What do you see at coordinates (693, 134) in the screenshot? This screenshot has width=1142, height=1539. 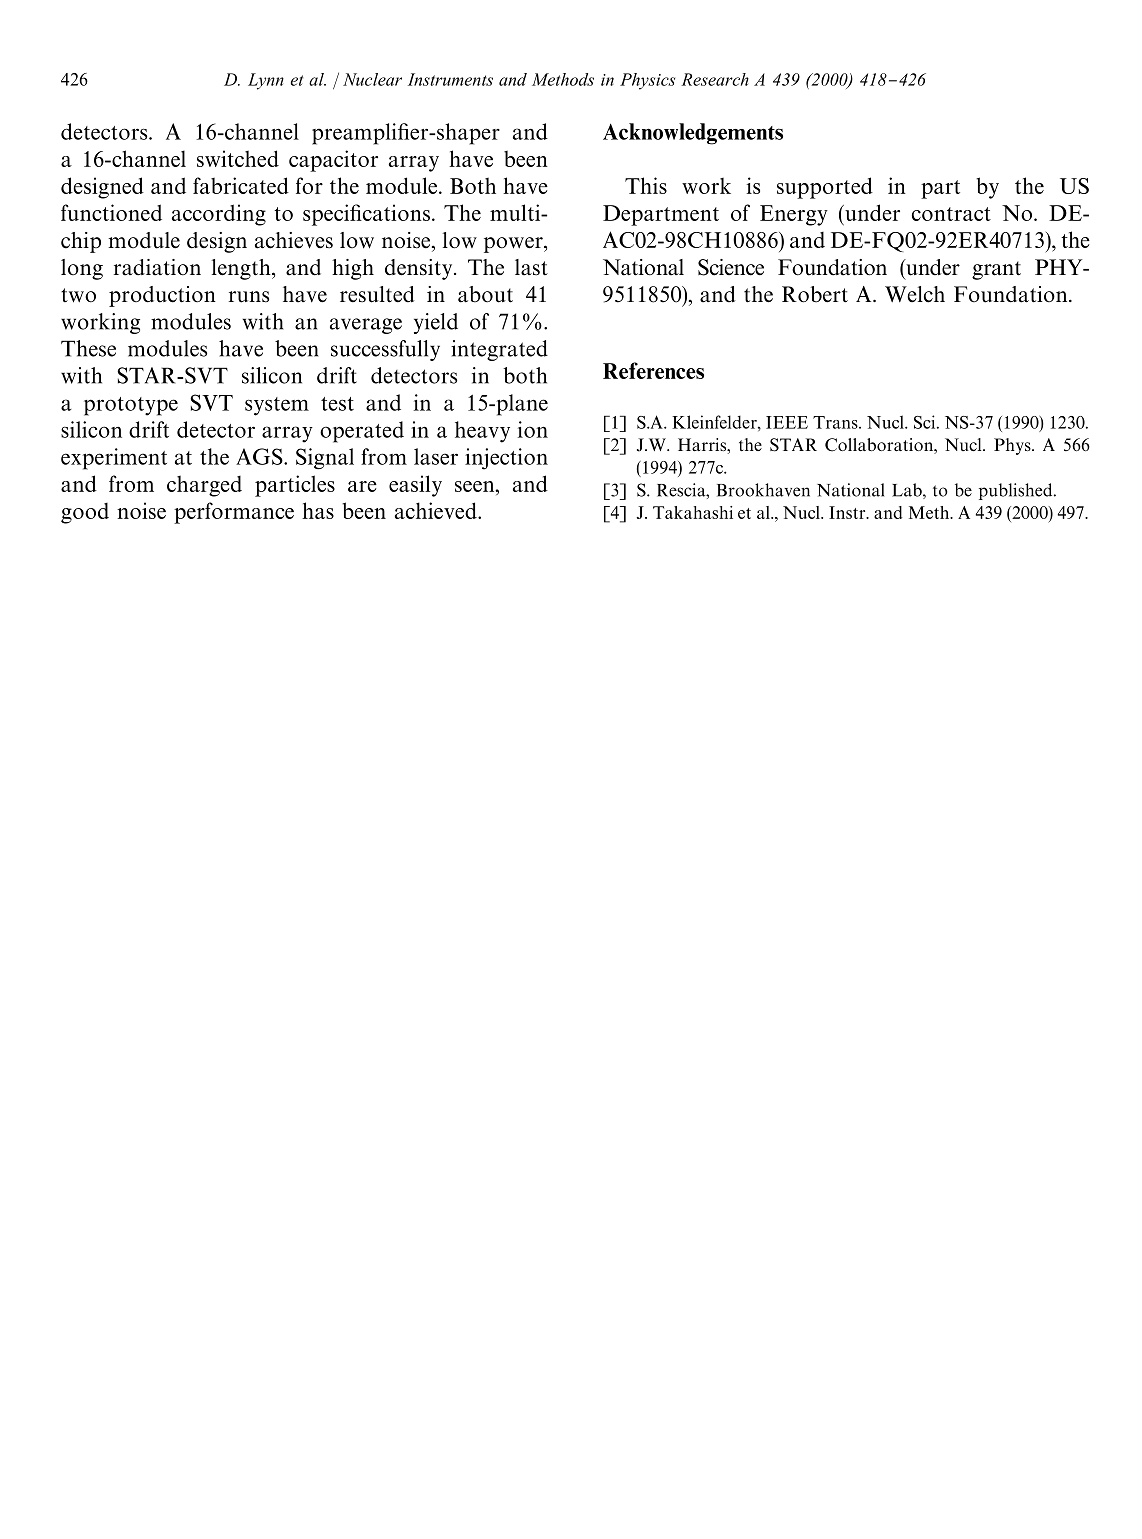 I see `Acknowledgements` at bounding box center [693, 134].
